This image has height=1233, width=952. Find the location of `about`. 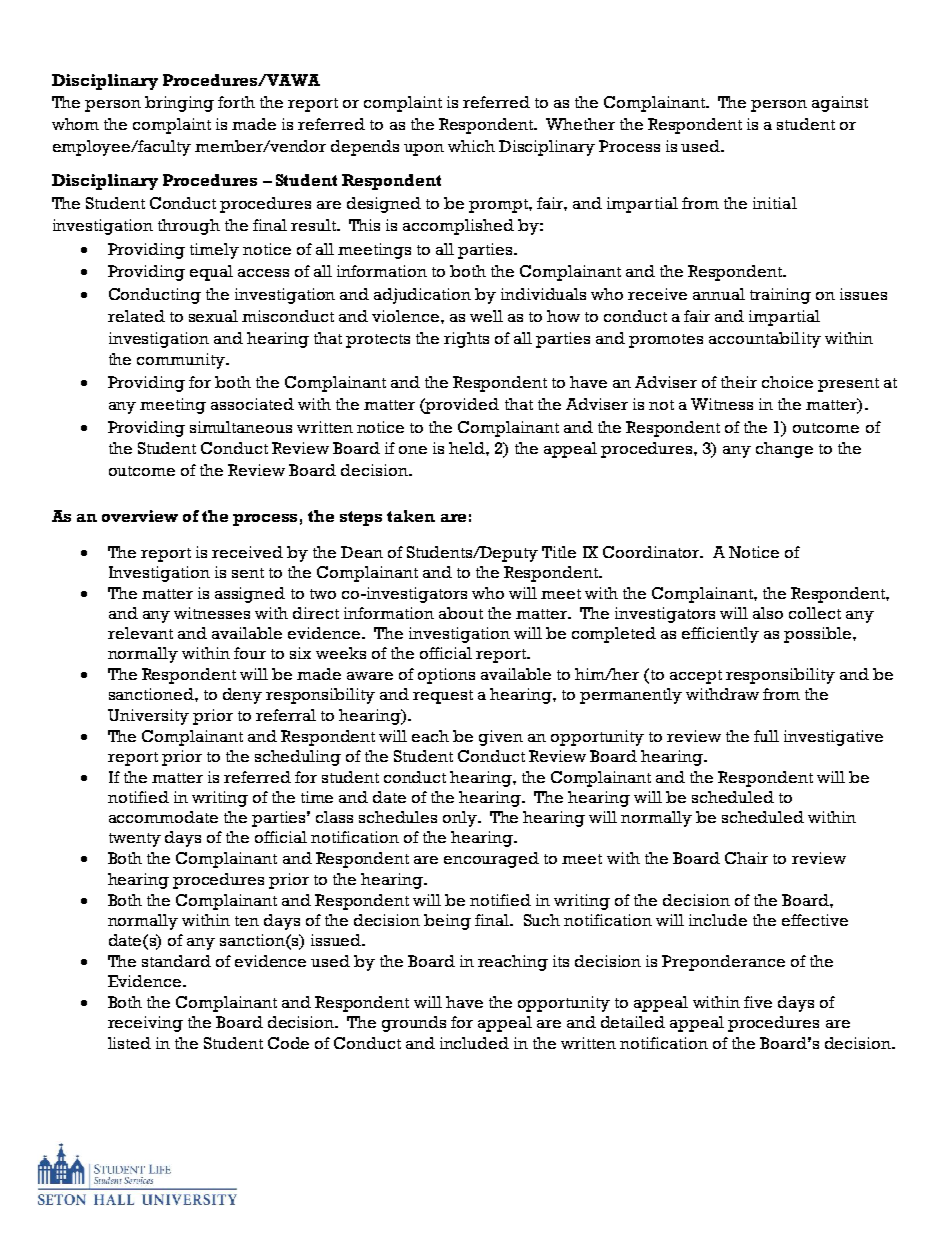

about is located at coordinates (461, 613).
